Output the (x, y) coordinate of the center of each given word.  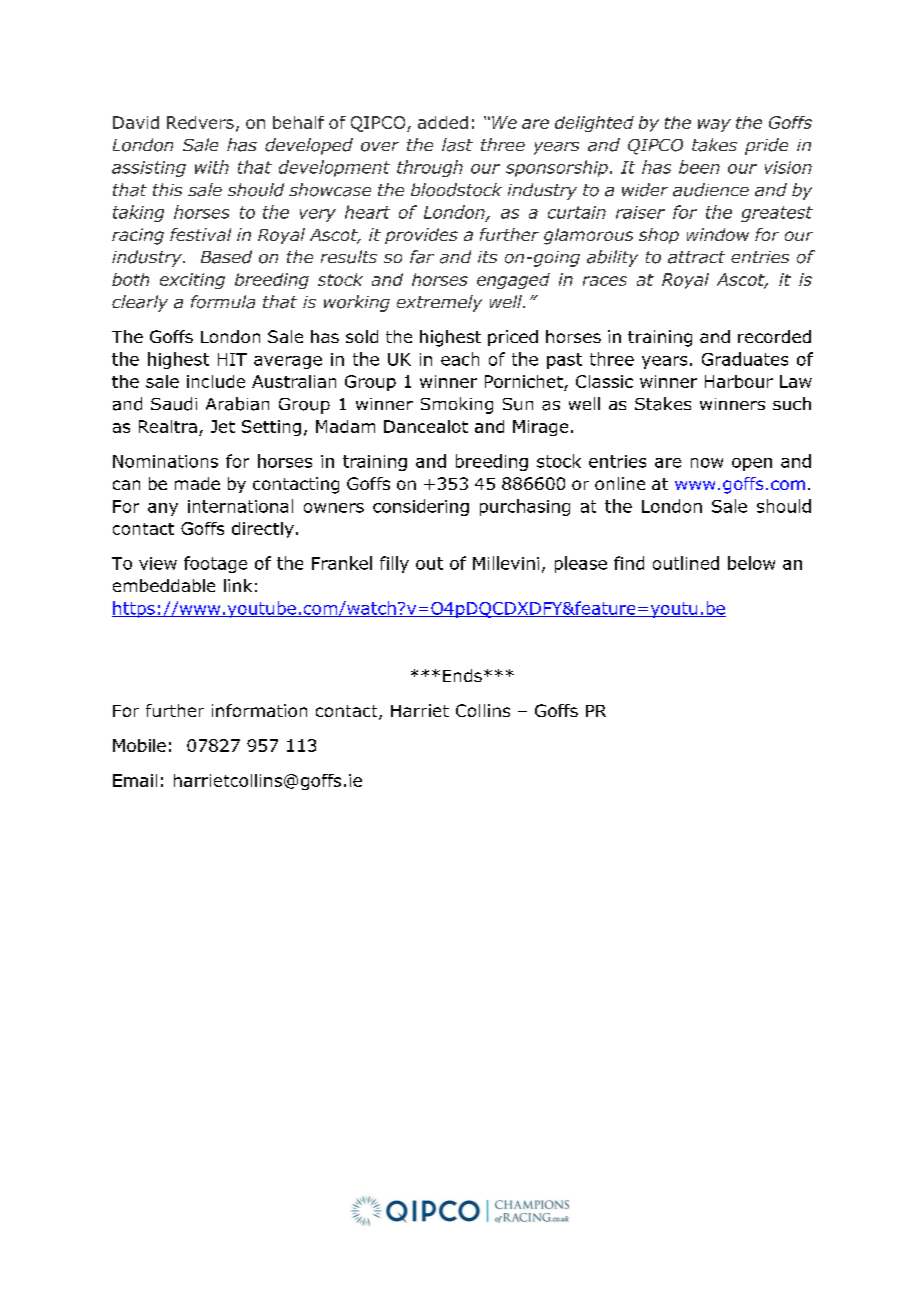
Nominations (165, 461)
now (707, 463)
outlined (686, 563)
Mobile (139, 745)
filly (394, 564)
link (238, 585)
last (457, 145)
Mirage (540, 428)
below (751, 563)
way (714, 125)
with (212, 167)
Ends (462, 675)
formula (223, 302)
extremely (439, 303)
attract (696, 257)
